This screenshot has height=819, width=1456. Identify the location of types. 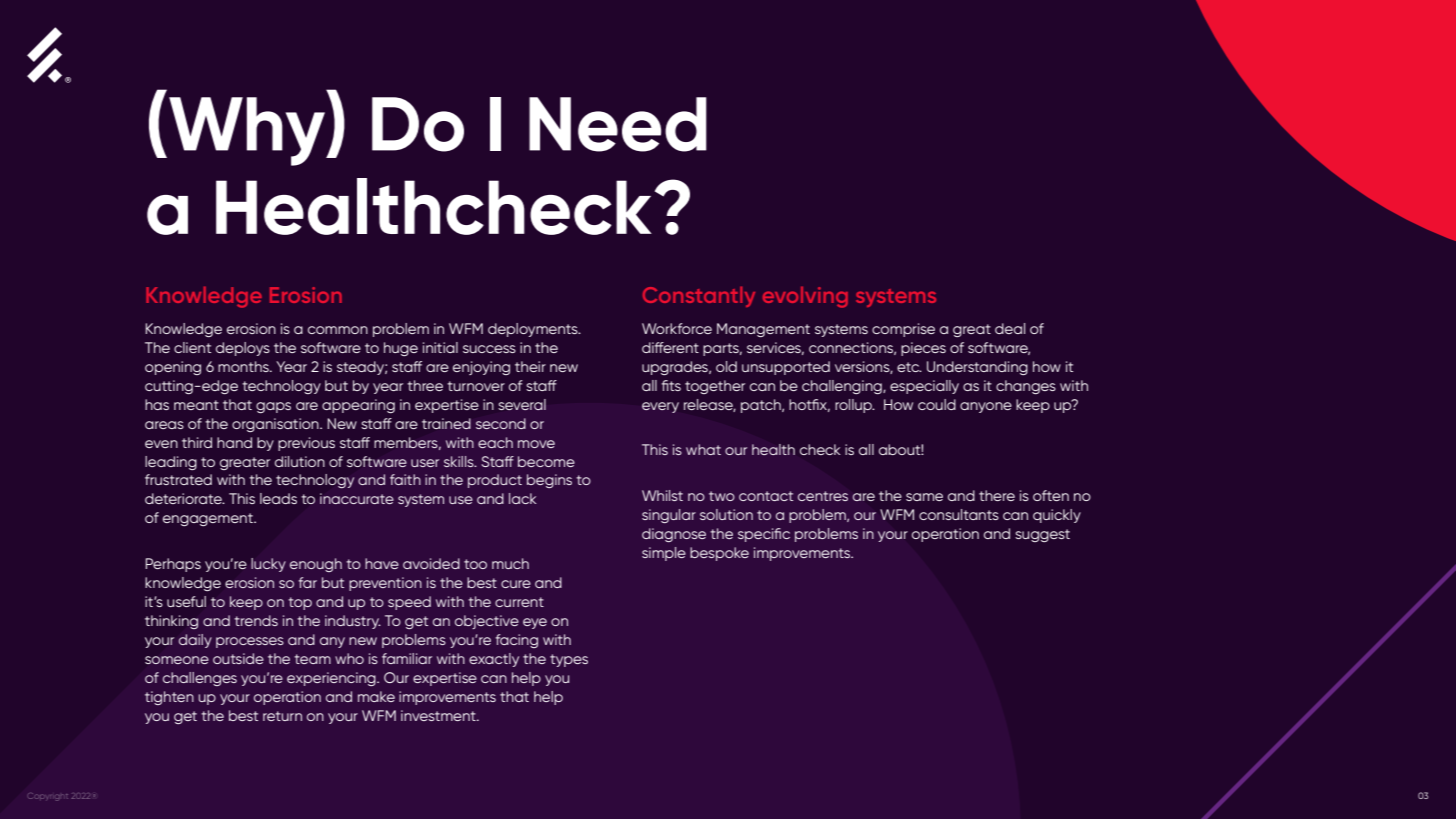
(569, 660).
